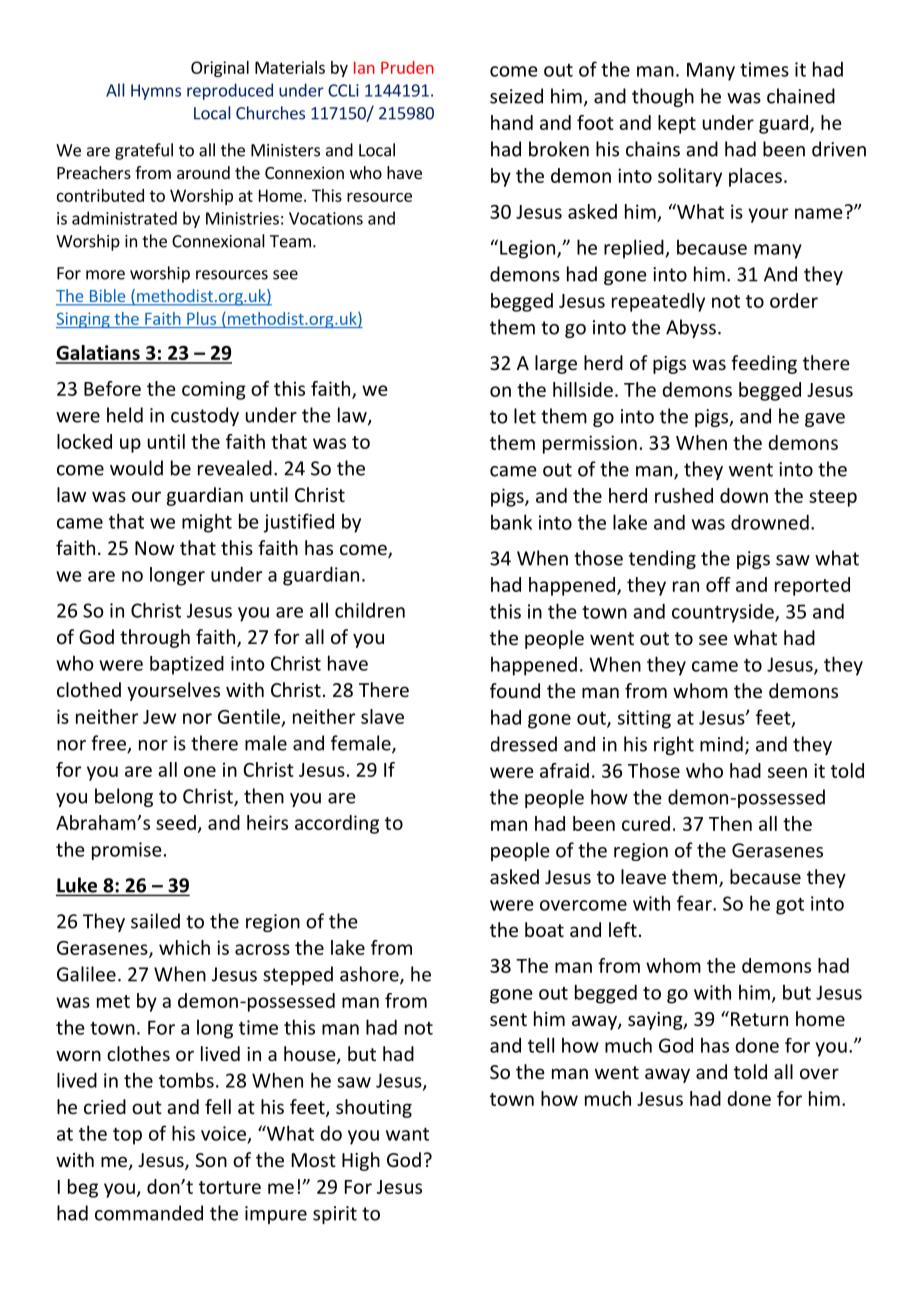  Describe the element at coordinates (801, 96) in the screenshot. I see `chained` at that location.
